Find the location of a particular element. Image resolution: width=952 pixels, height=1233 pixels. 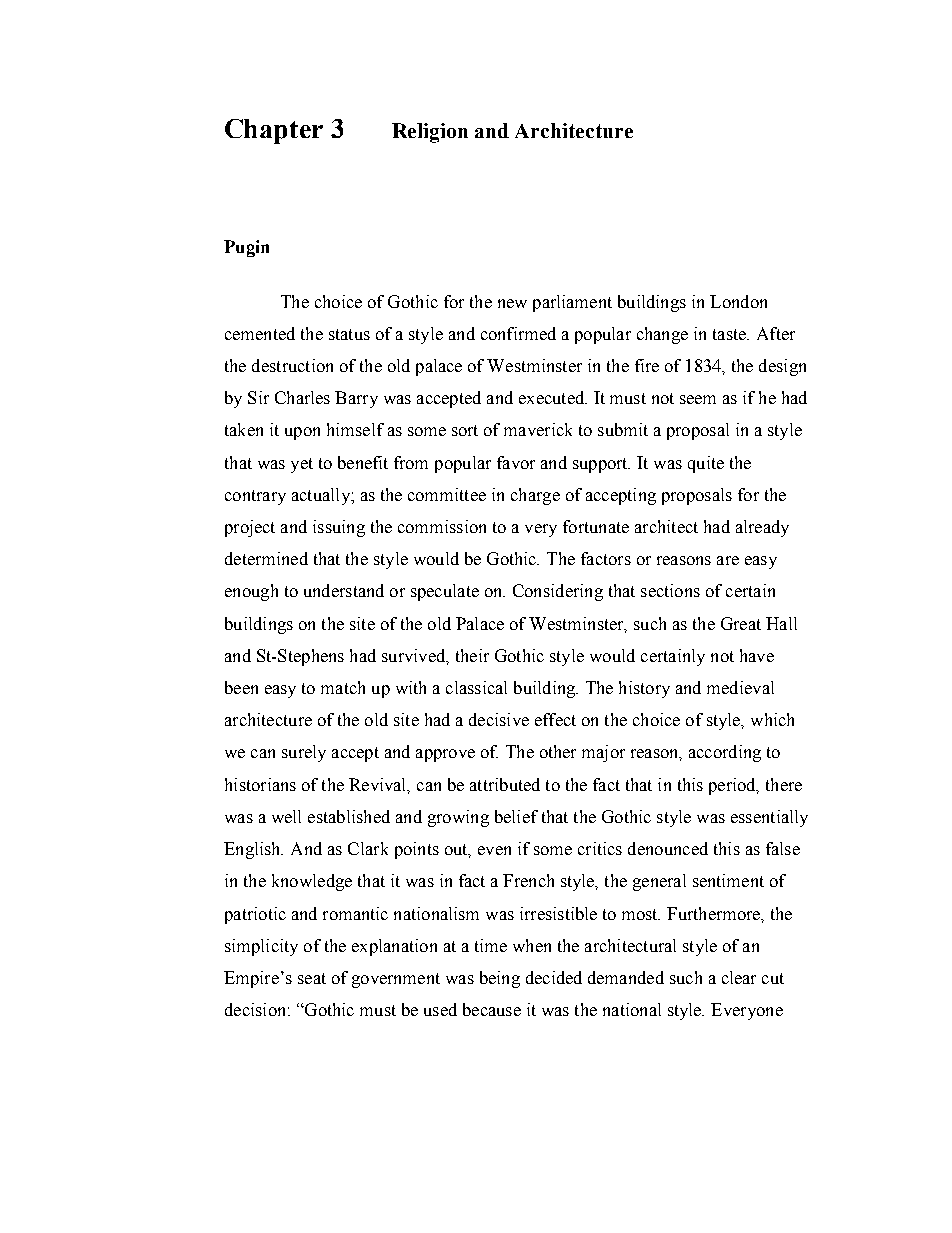

clear is located at coordinates (739, 977).
